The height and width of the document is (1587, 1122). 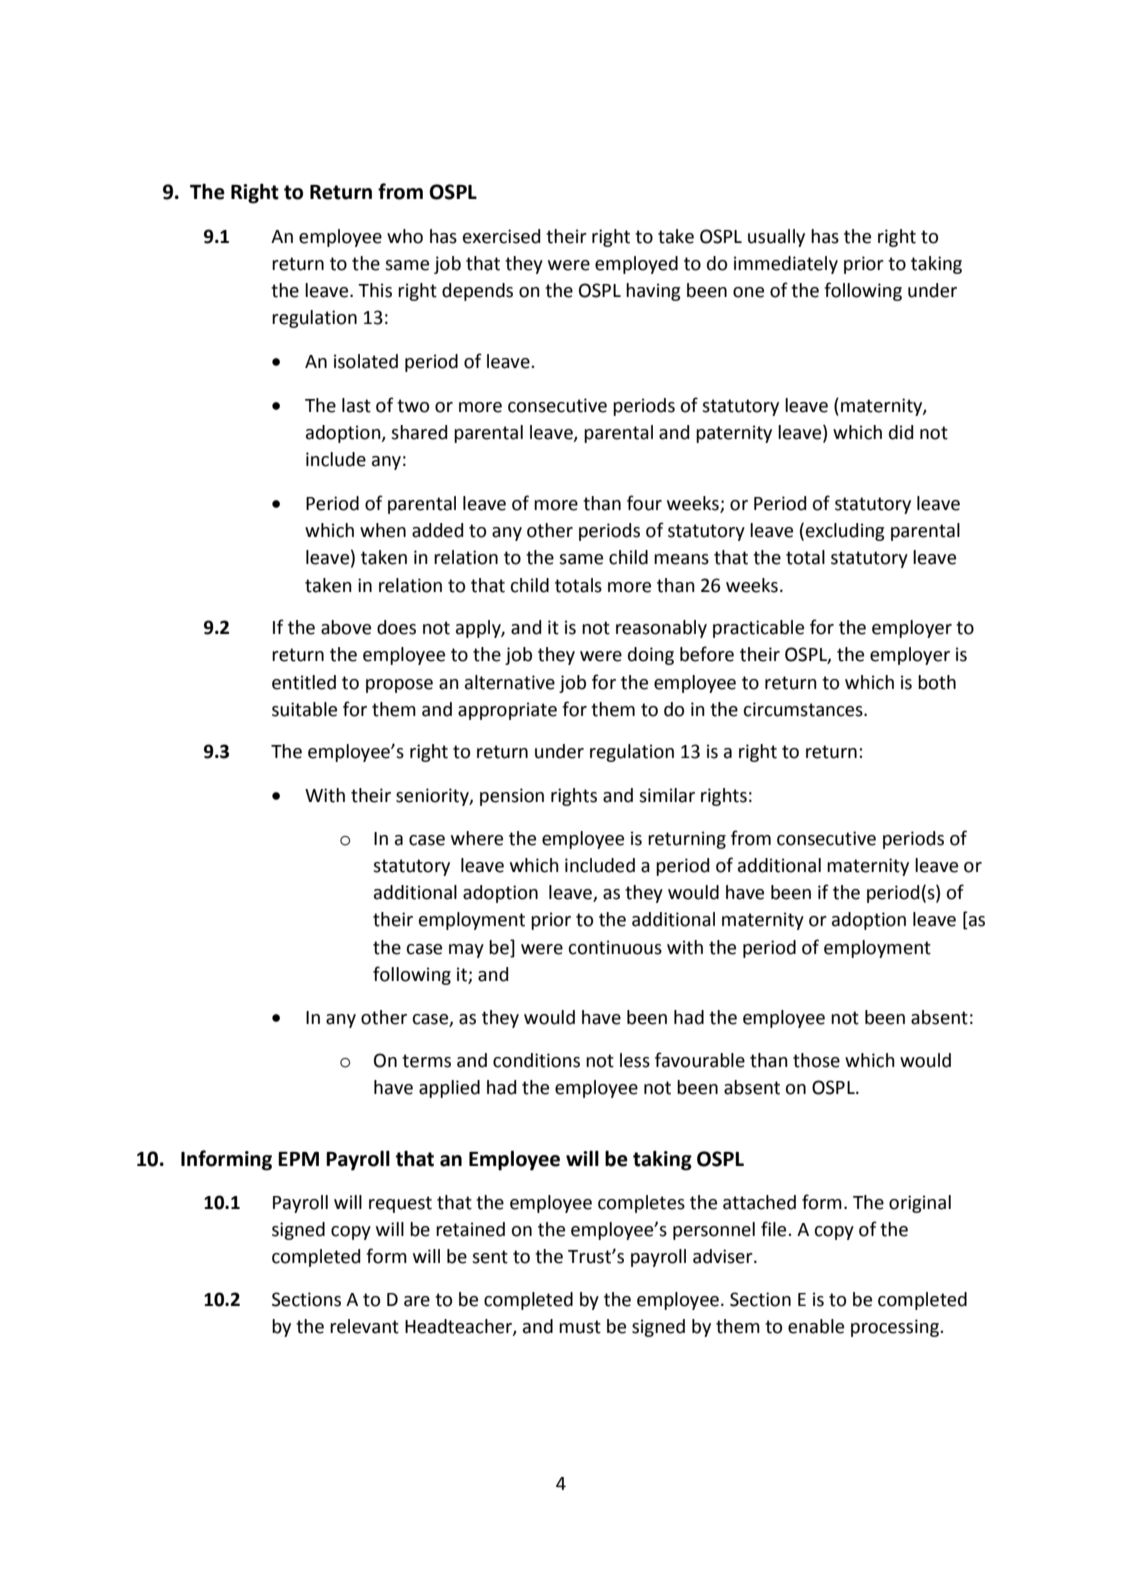 I want to click on processing, so click(x=896, y=1328).
